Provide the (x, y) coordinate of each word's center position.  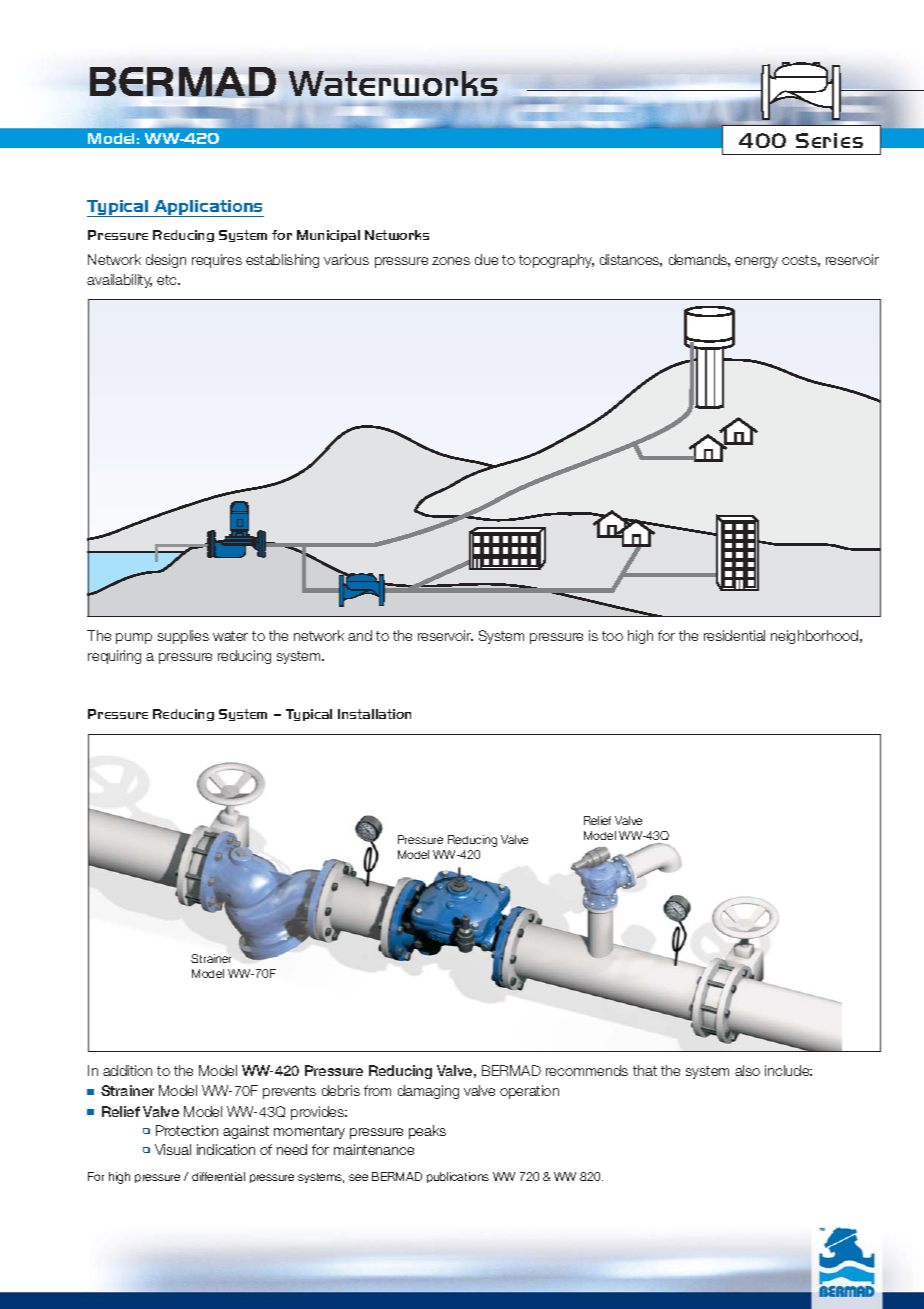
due (486, 259)
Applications (208, 208)
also (747, 1070)
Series (829, 140)
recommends (587, 1070)
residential (734, 635)
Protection (187, 1130)
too (612, 636)
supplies (183, 637)
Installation (374, 714)
